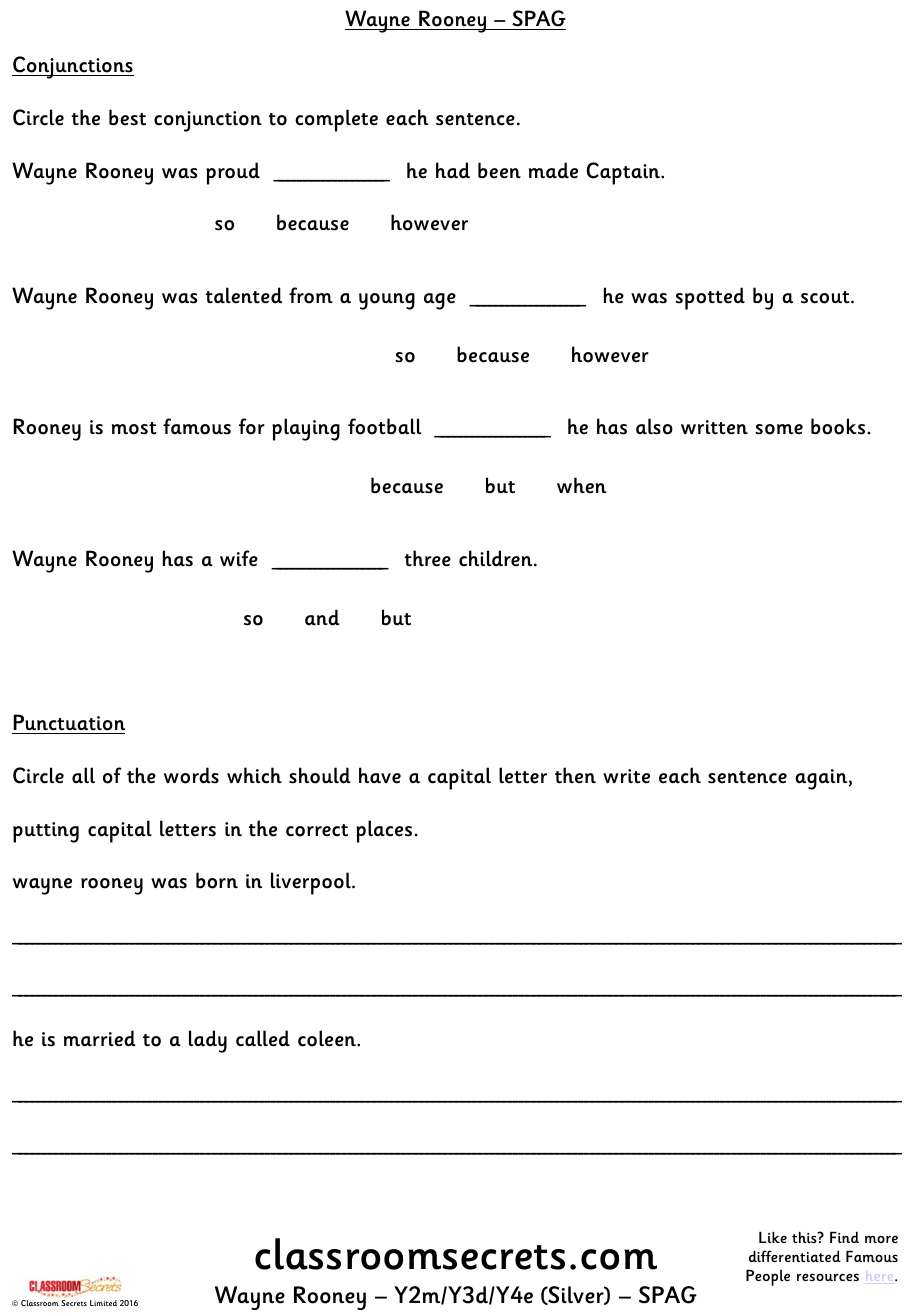 Image resolution: width=911 pixels, height=1316 pixels. What do you see at coordinates (826, 297) in the screenshot?
I see `scout` at bounding box center [826, 297].
